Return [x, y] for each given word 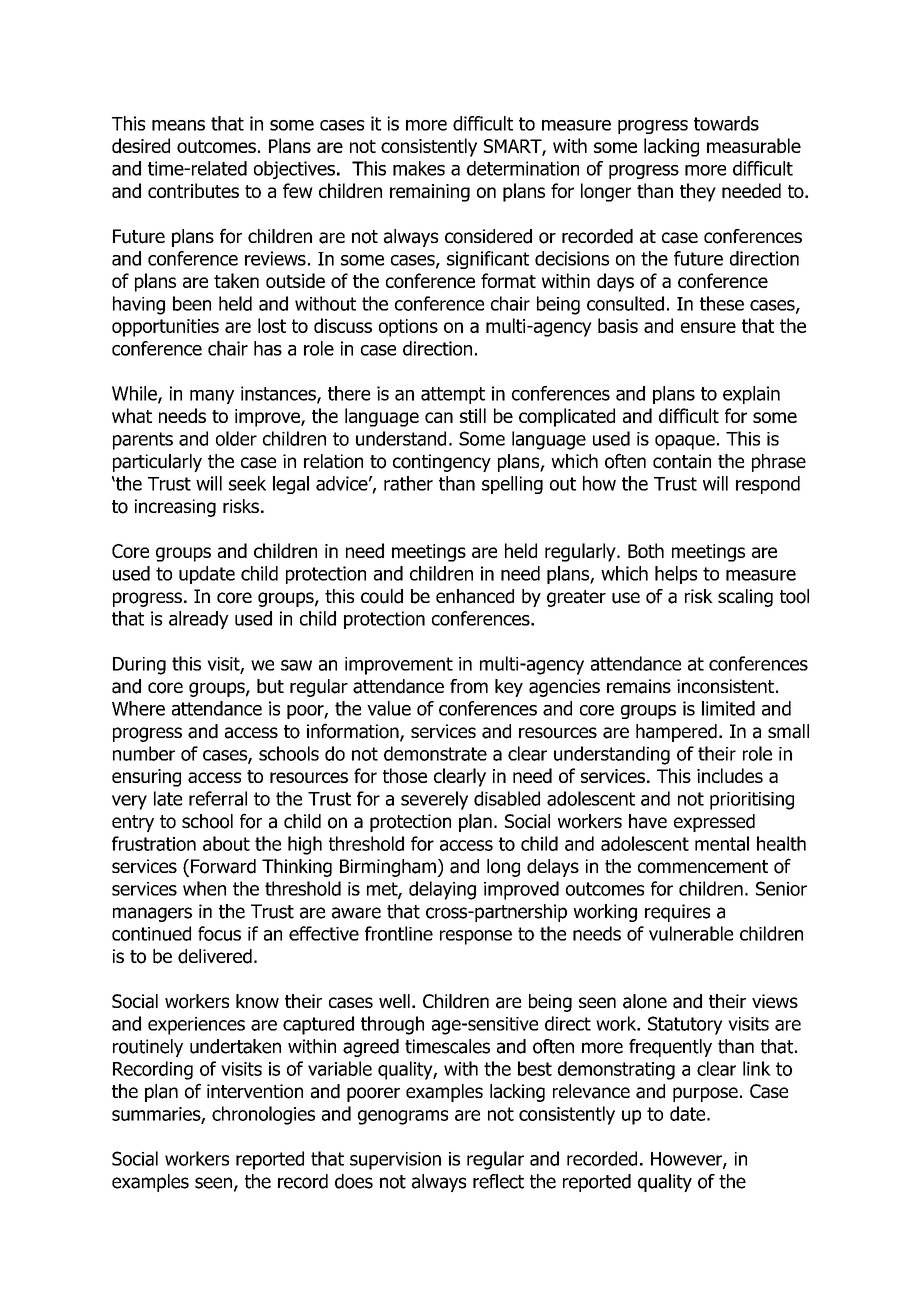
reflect [498, 1181]
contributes [193, 190]
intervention [255, 1091]
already [199, 620]
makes [419, 168]
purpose [705, 1094]
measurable [754, 145]
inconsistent [725, 686]
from [469, 686]
